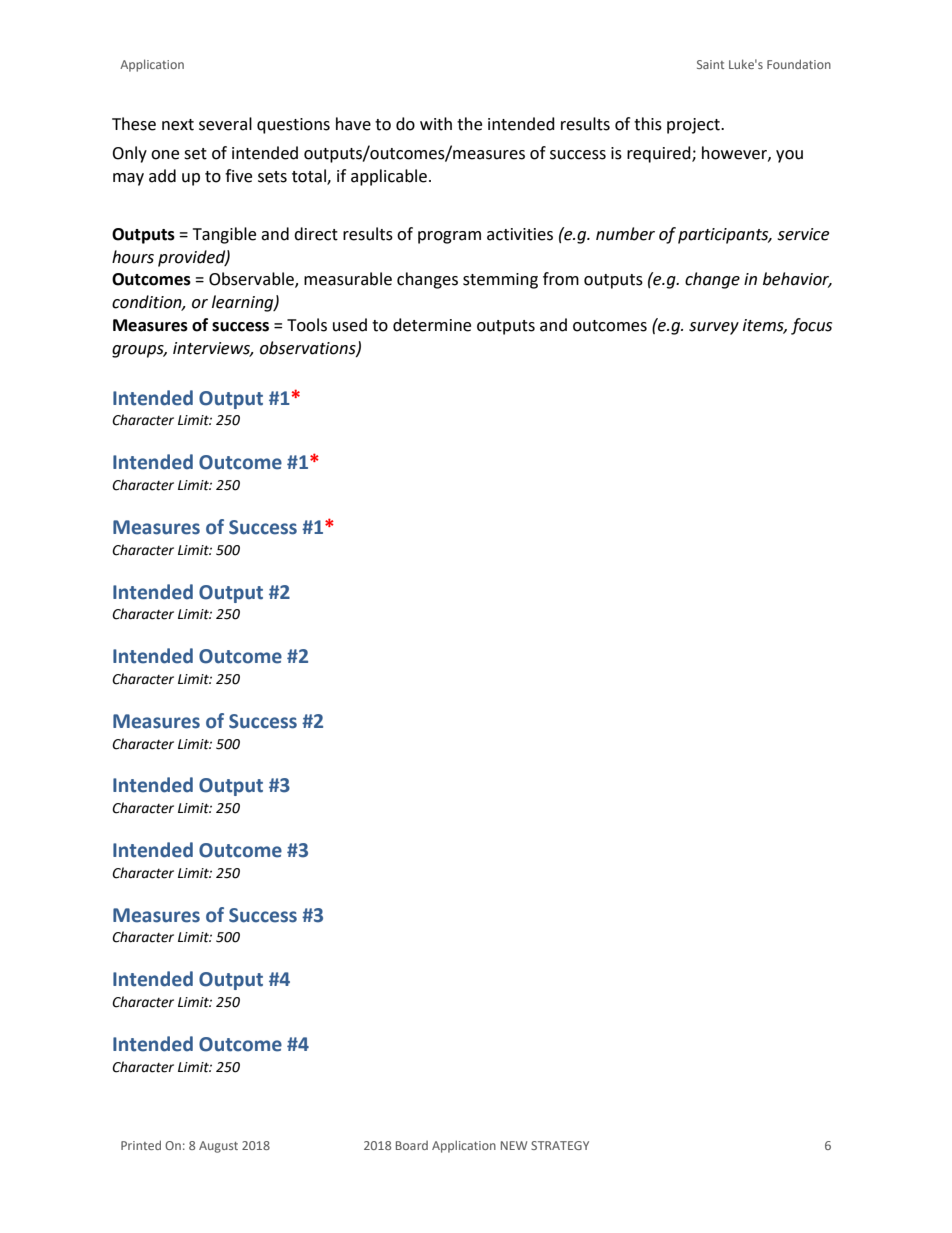 This page has width=952, height=1233. I want to click on Board, so click(412, 1145).
